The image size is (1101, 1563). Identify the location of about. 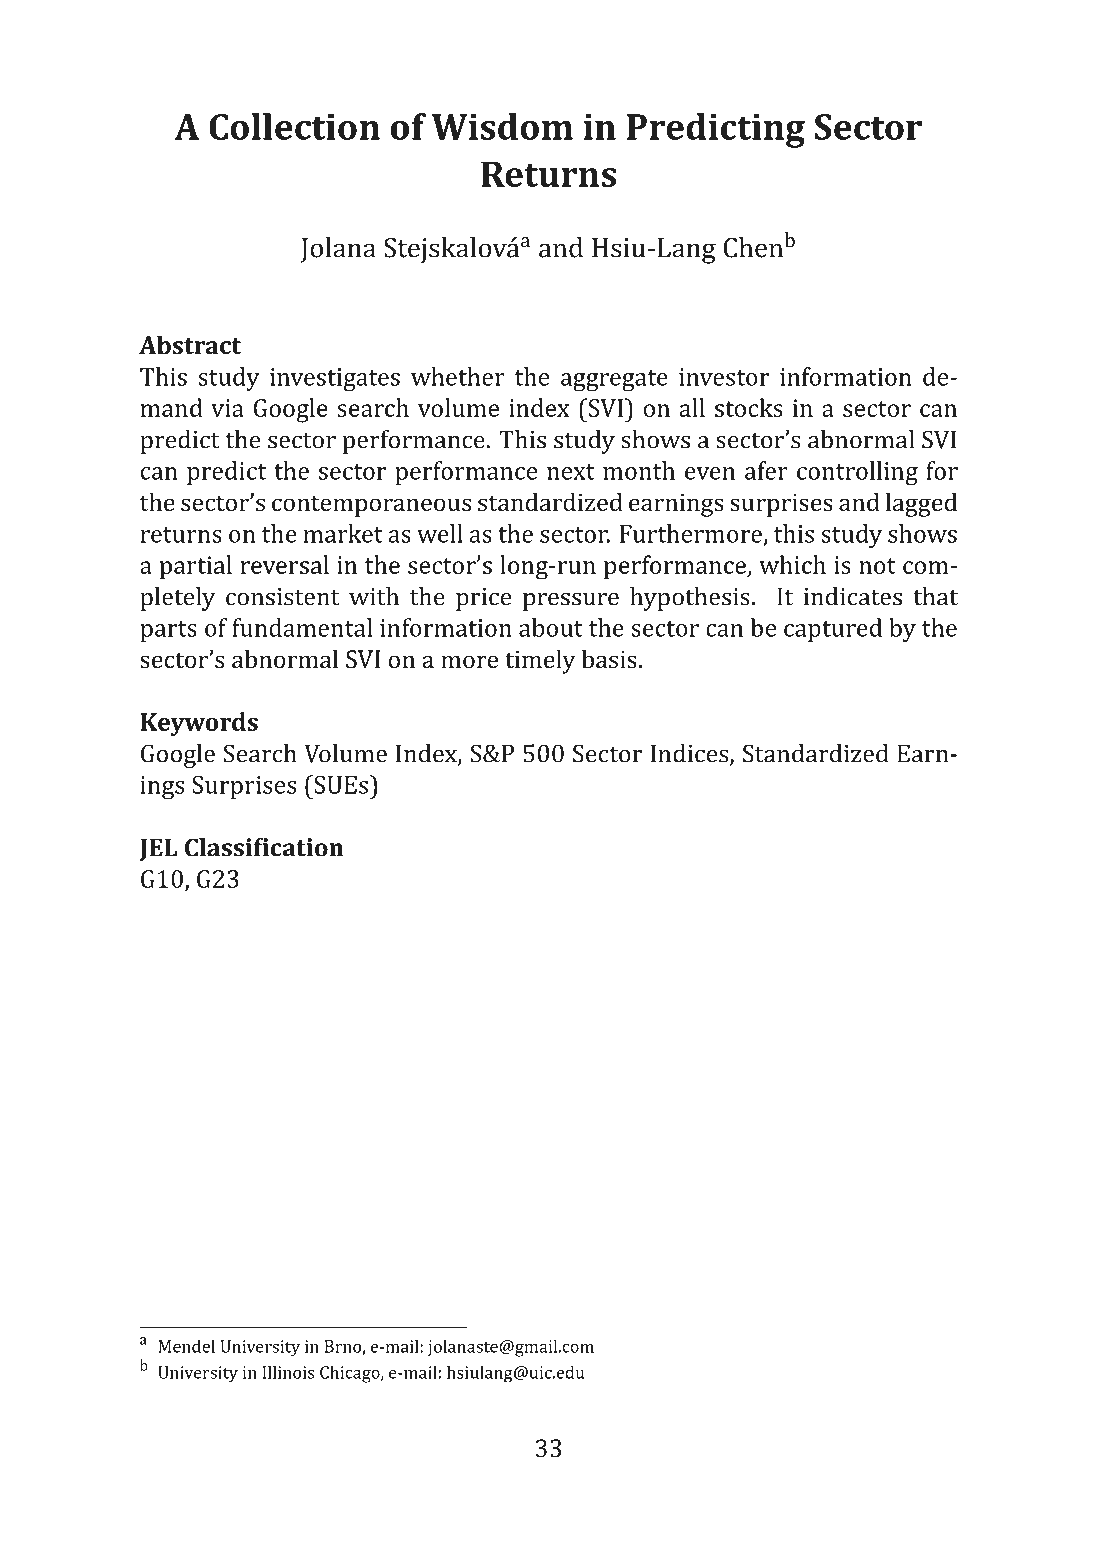
(551, 627).
